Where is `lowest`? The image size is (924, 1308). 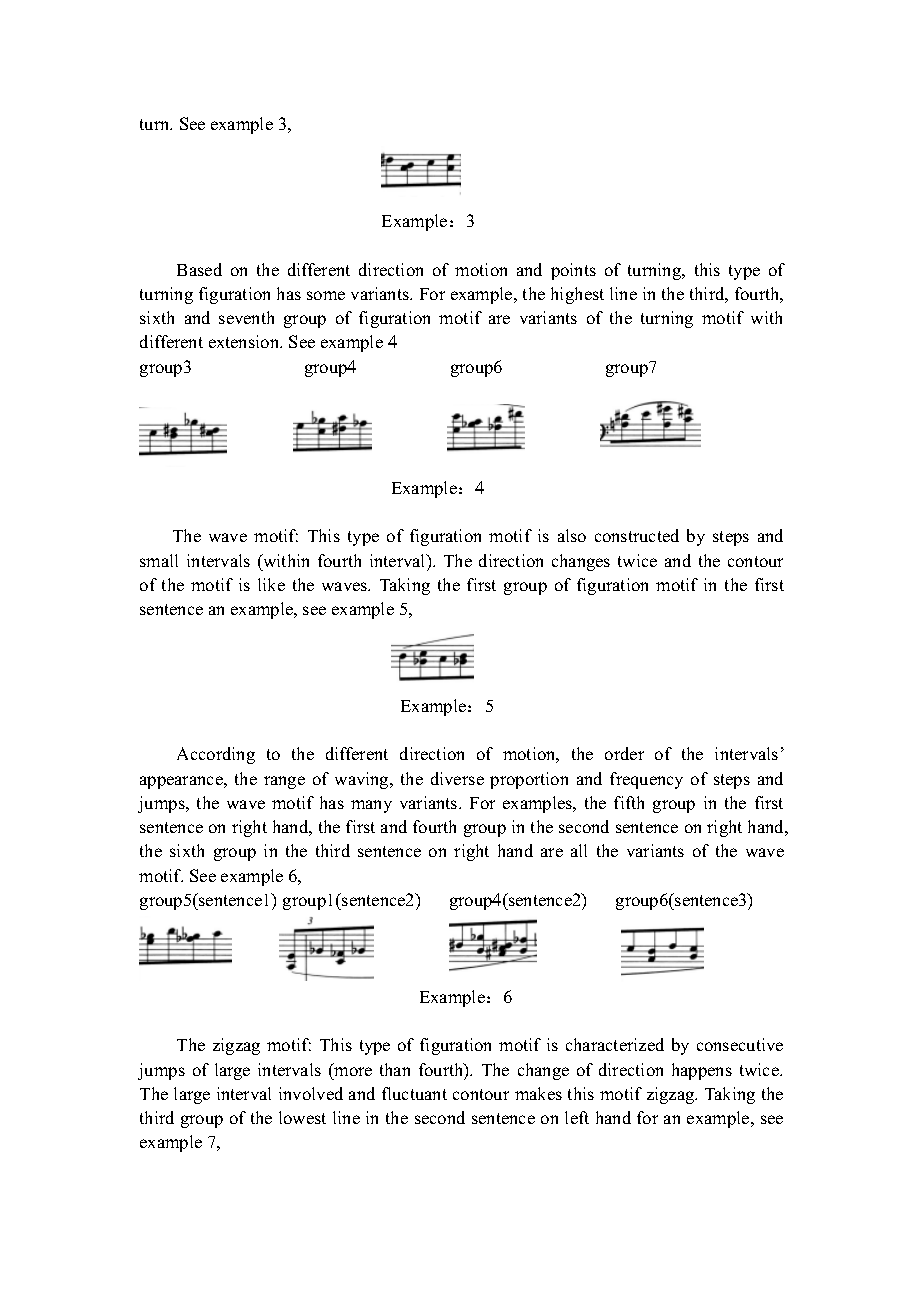 lowest is located at coordinates (302, 1117).
